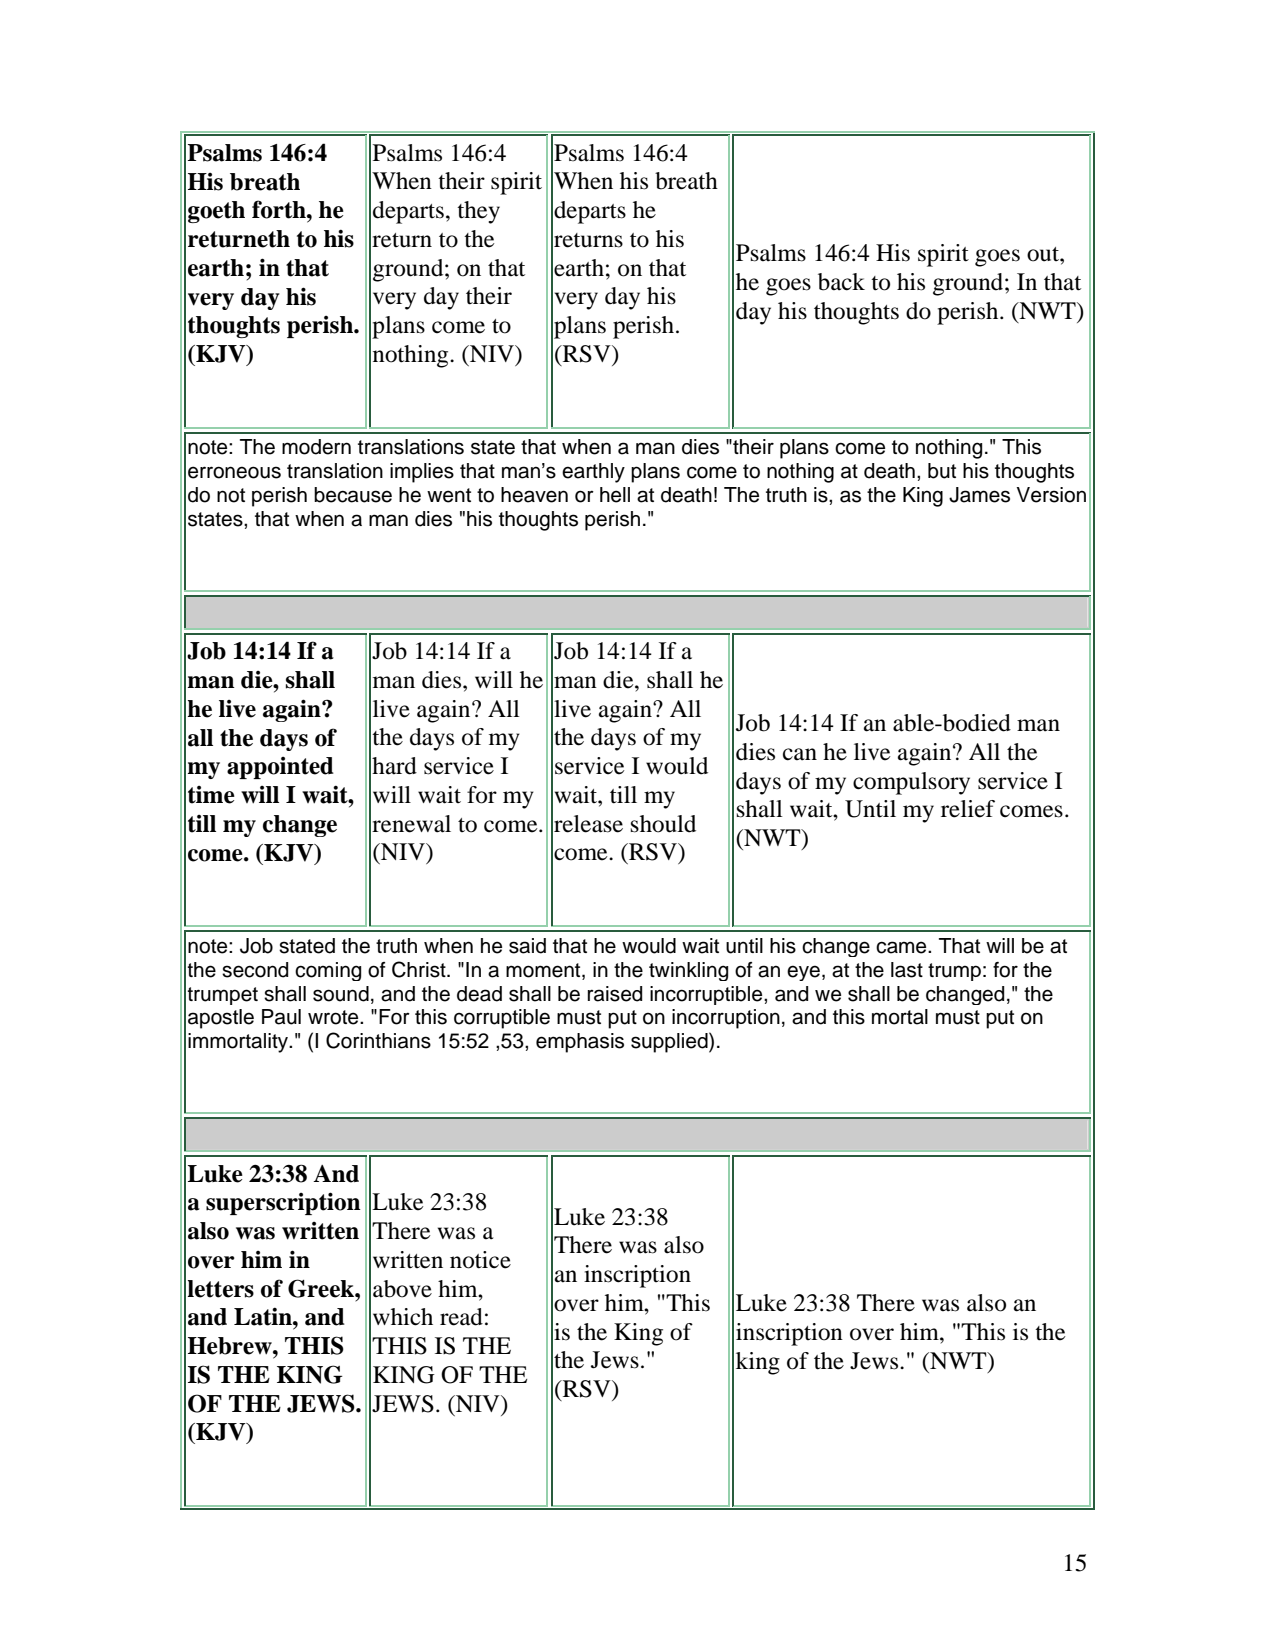 This document has width=1275, height=1650. Describe the element at coordinates (907, 970) in the document. I see `last` at that location.
